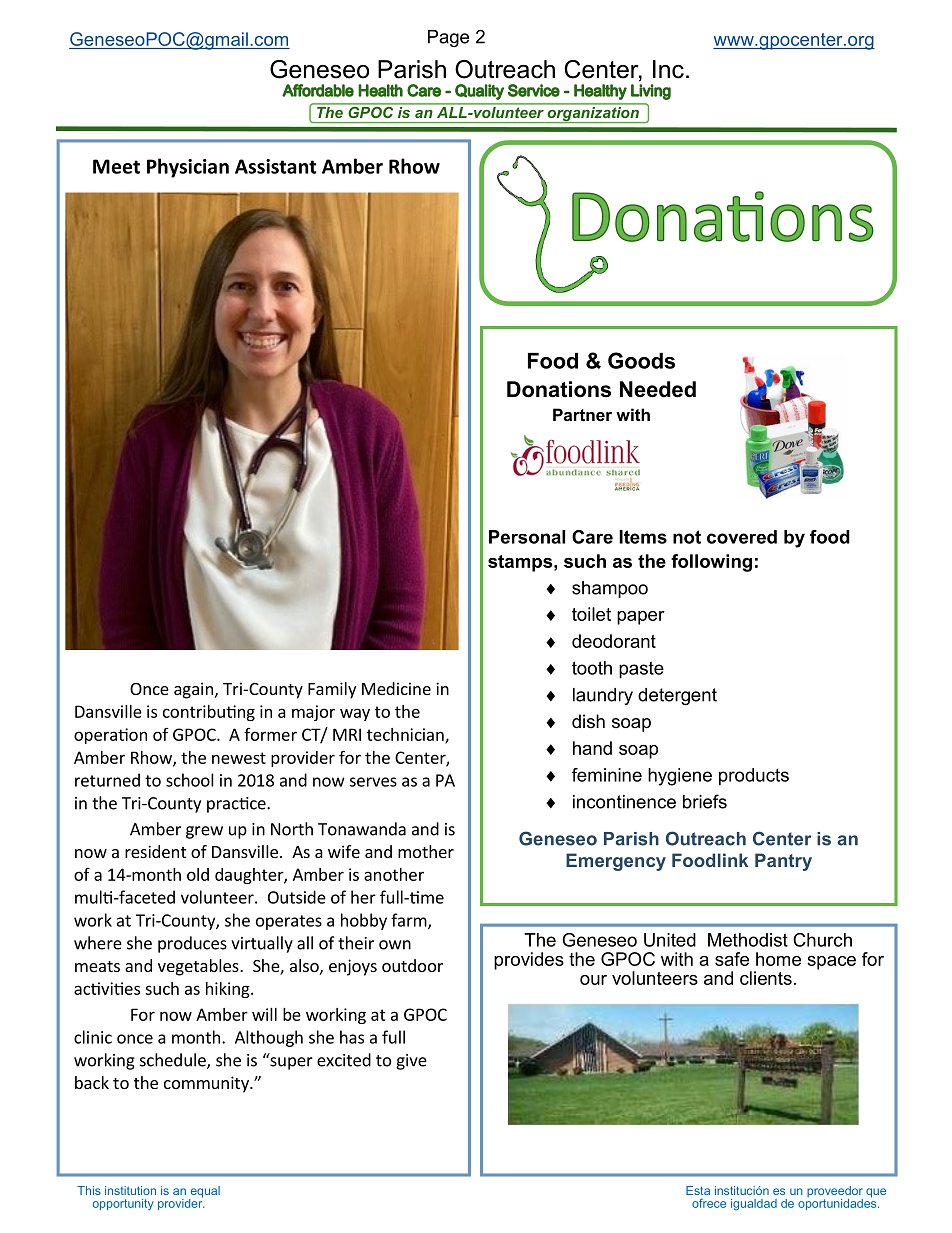 Image resolution: width=952 pixels, height=1233 pixels. Describe the element at coordinates (448, 38) in the screenshot. I see `Page` at that location.
